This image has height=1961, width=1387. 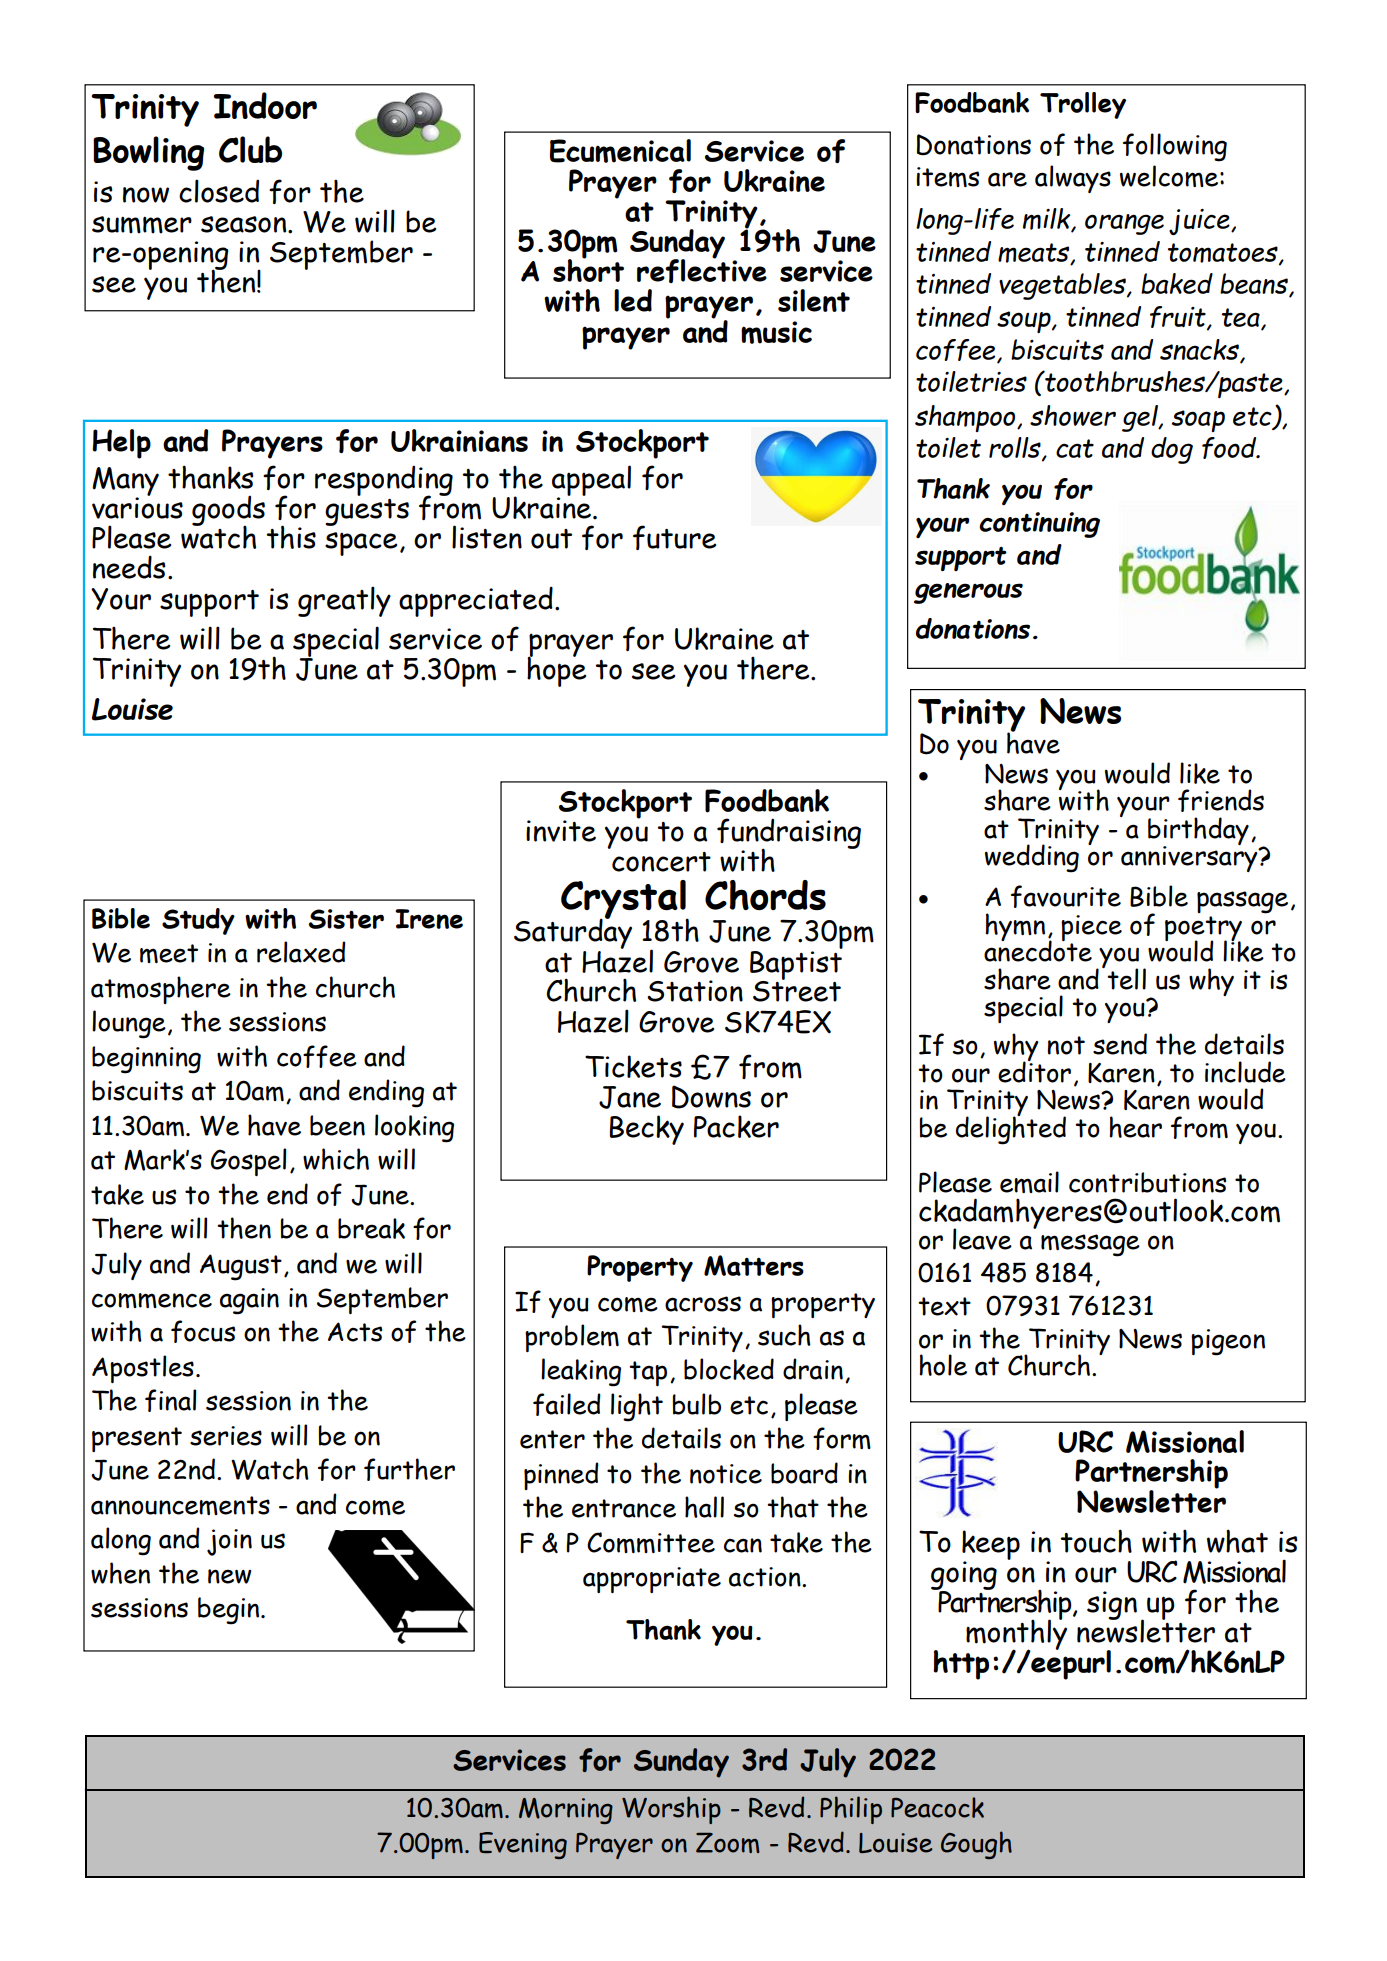 I want to click on always, so click(x=1073, y=179).
